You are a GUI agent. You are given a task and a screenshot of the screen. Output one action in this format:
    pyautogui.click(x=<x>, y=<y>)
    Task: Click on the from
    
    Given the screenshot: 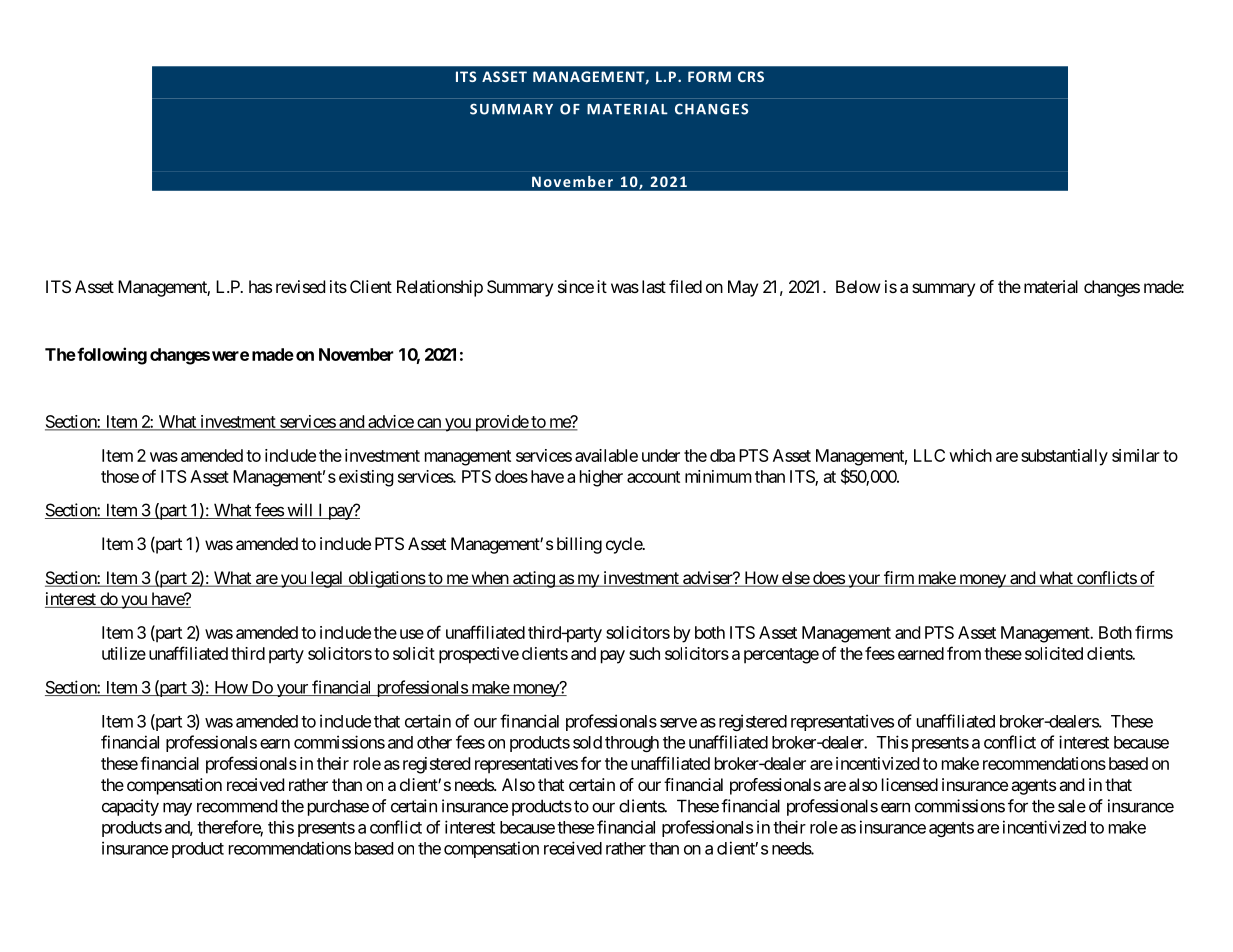 What is the action you would take?
    pyautogui.click(x=964, y=653)
